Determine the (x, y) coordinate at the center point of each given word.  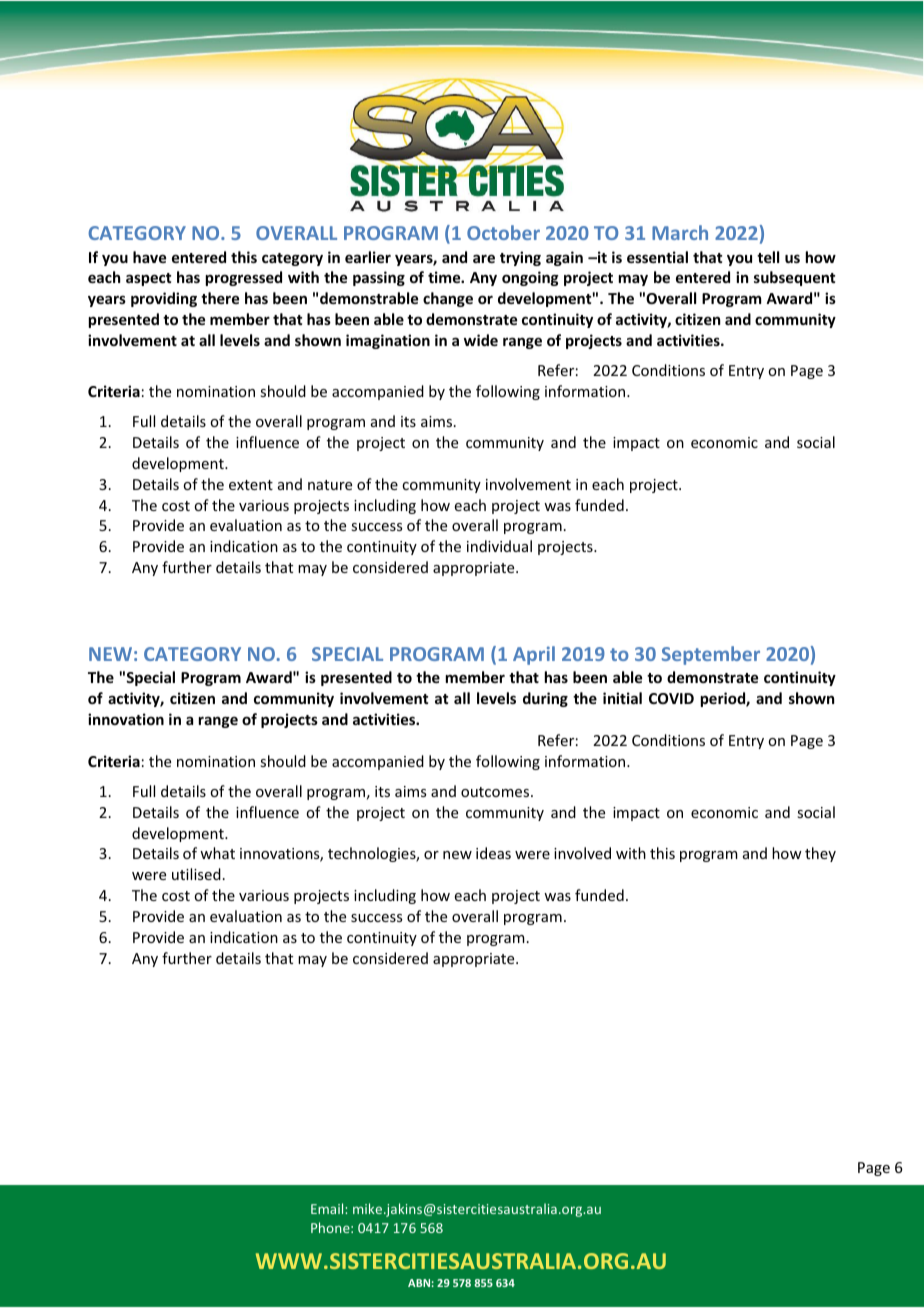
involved (582, 853)
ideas (493, 853)
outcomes (496, 792)
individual (499, 546)
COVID (671, 698)
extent (251, 485)
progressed (244, 278)
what (217, 853)
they (820, 854)
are (484, 258)
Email (328, 1208)
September (711, 655)
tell (768, 257)
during (545, 699)
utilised (196, 874)
